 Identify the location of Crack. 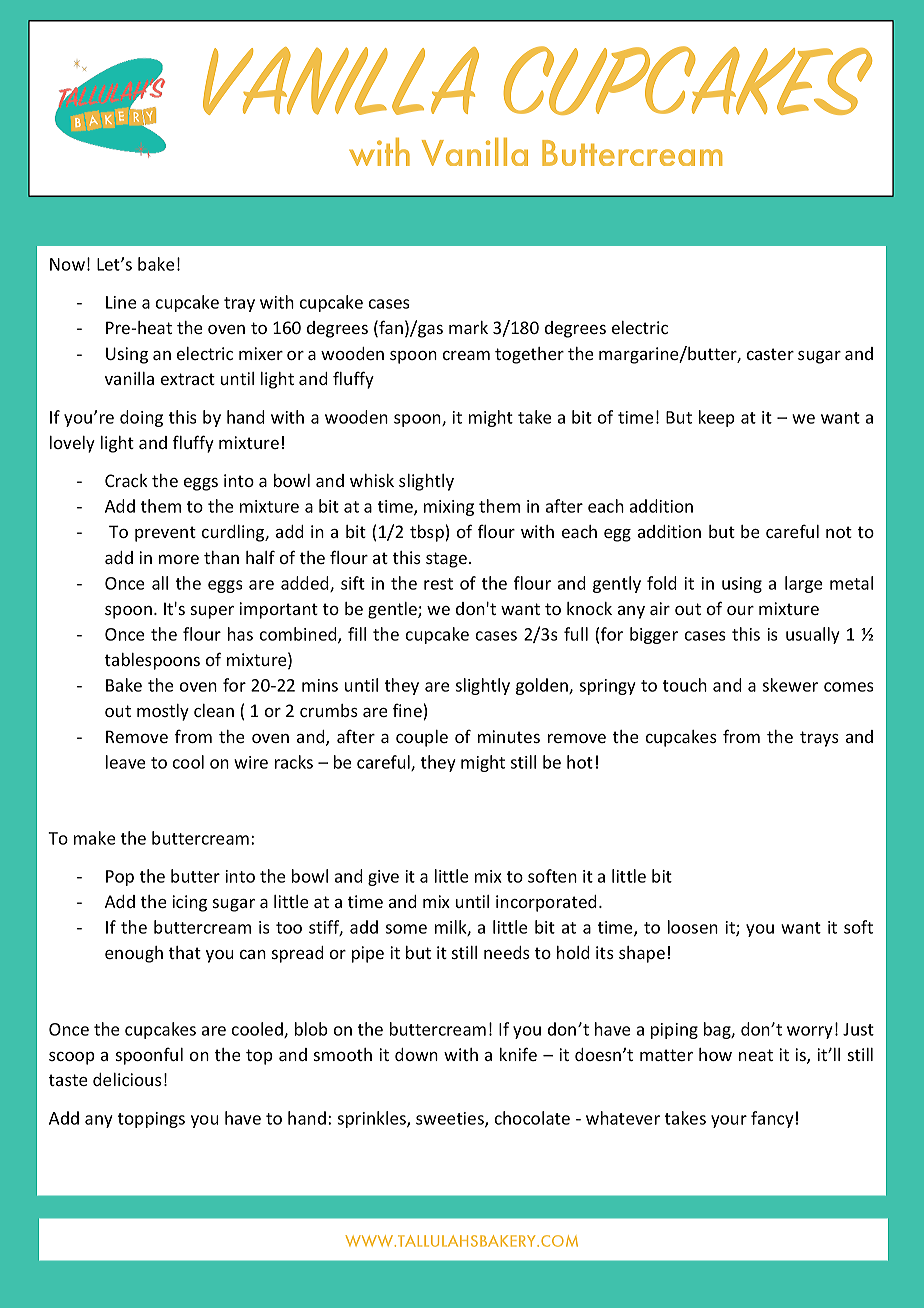
(126, 480).
